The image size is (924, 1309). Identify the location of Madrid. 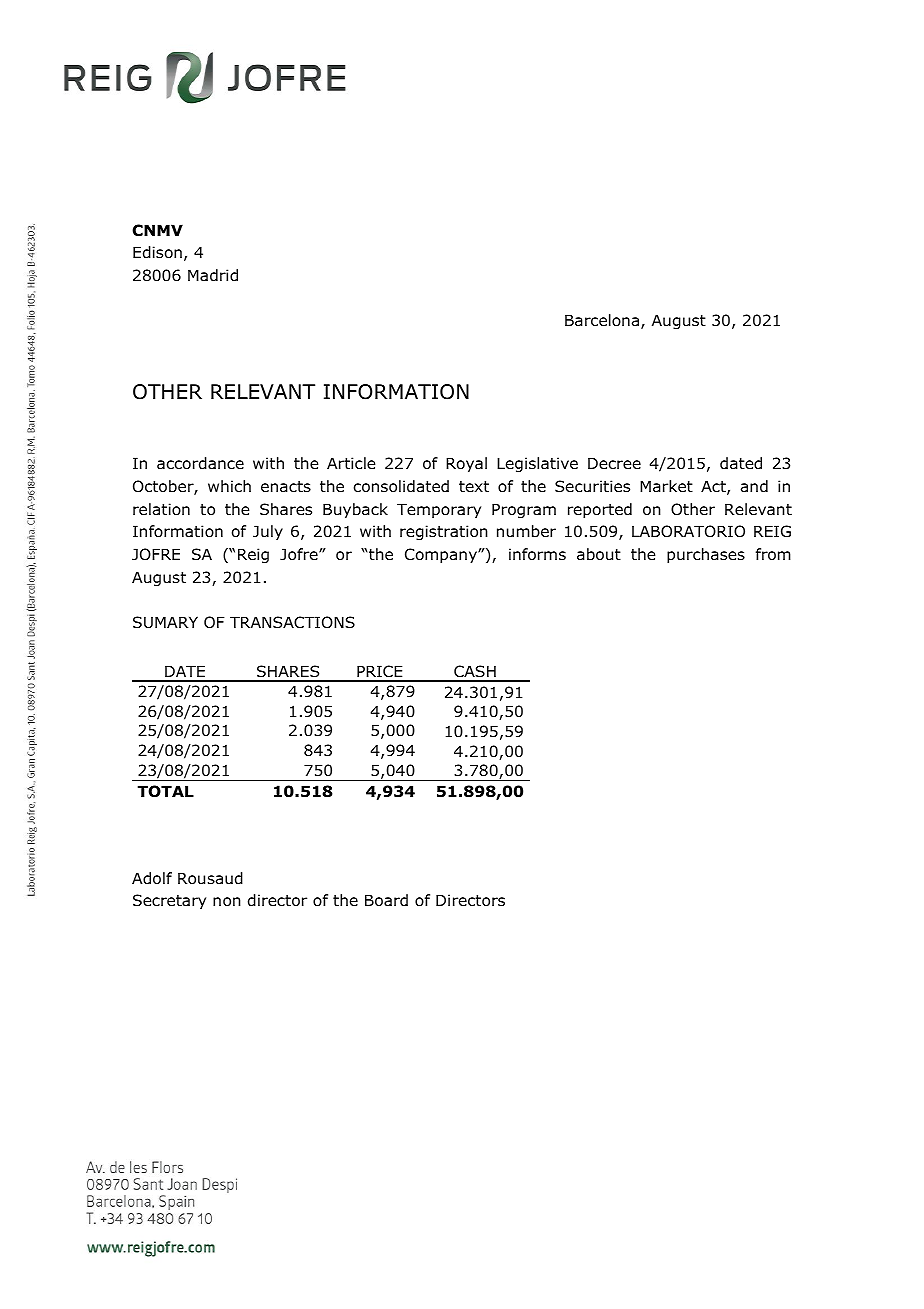
(213, 275).
